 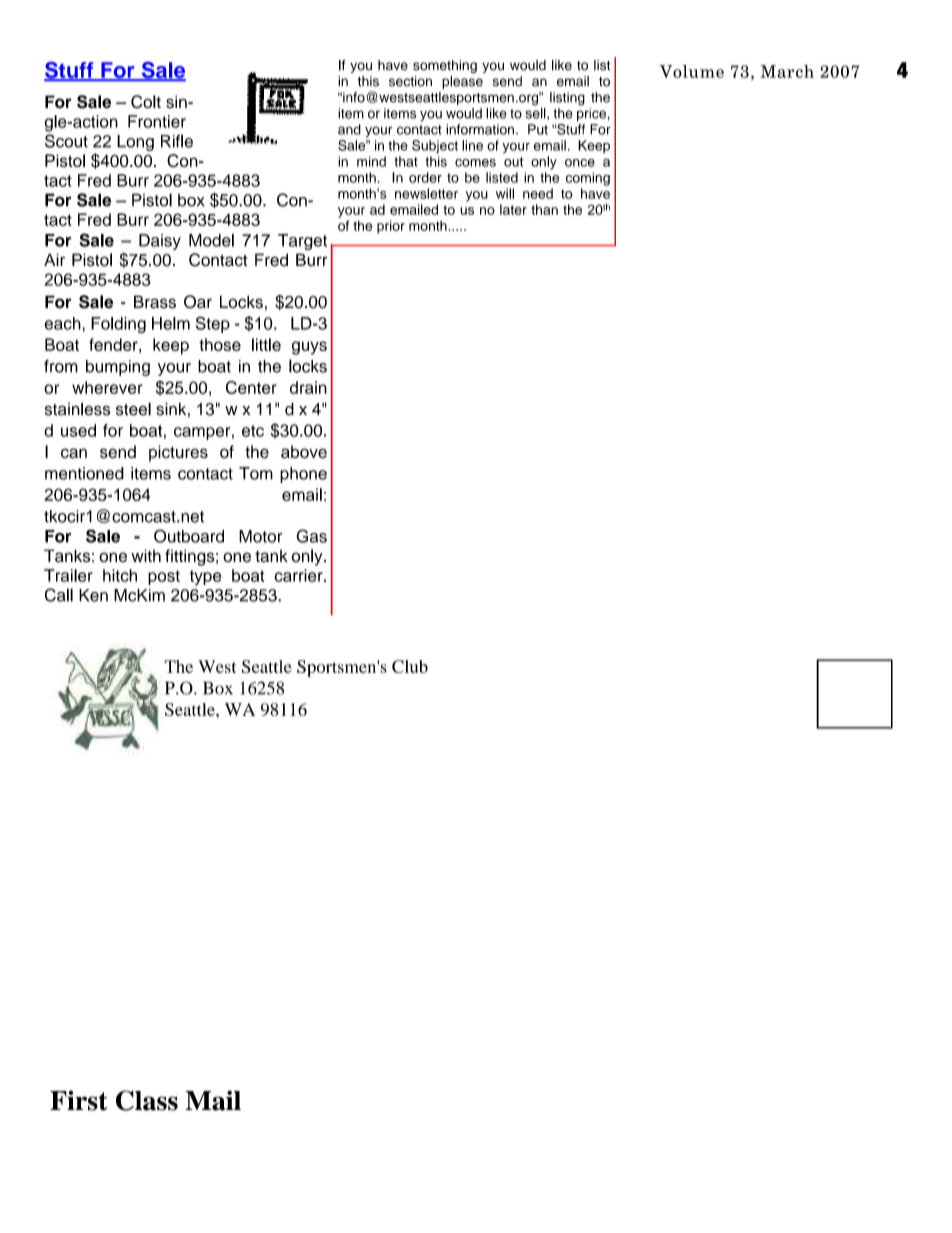 What do you see at coordinates (410, 666) in the document?
I see `Club` at bounding box center [410, 666].
